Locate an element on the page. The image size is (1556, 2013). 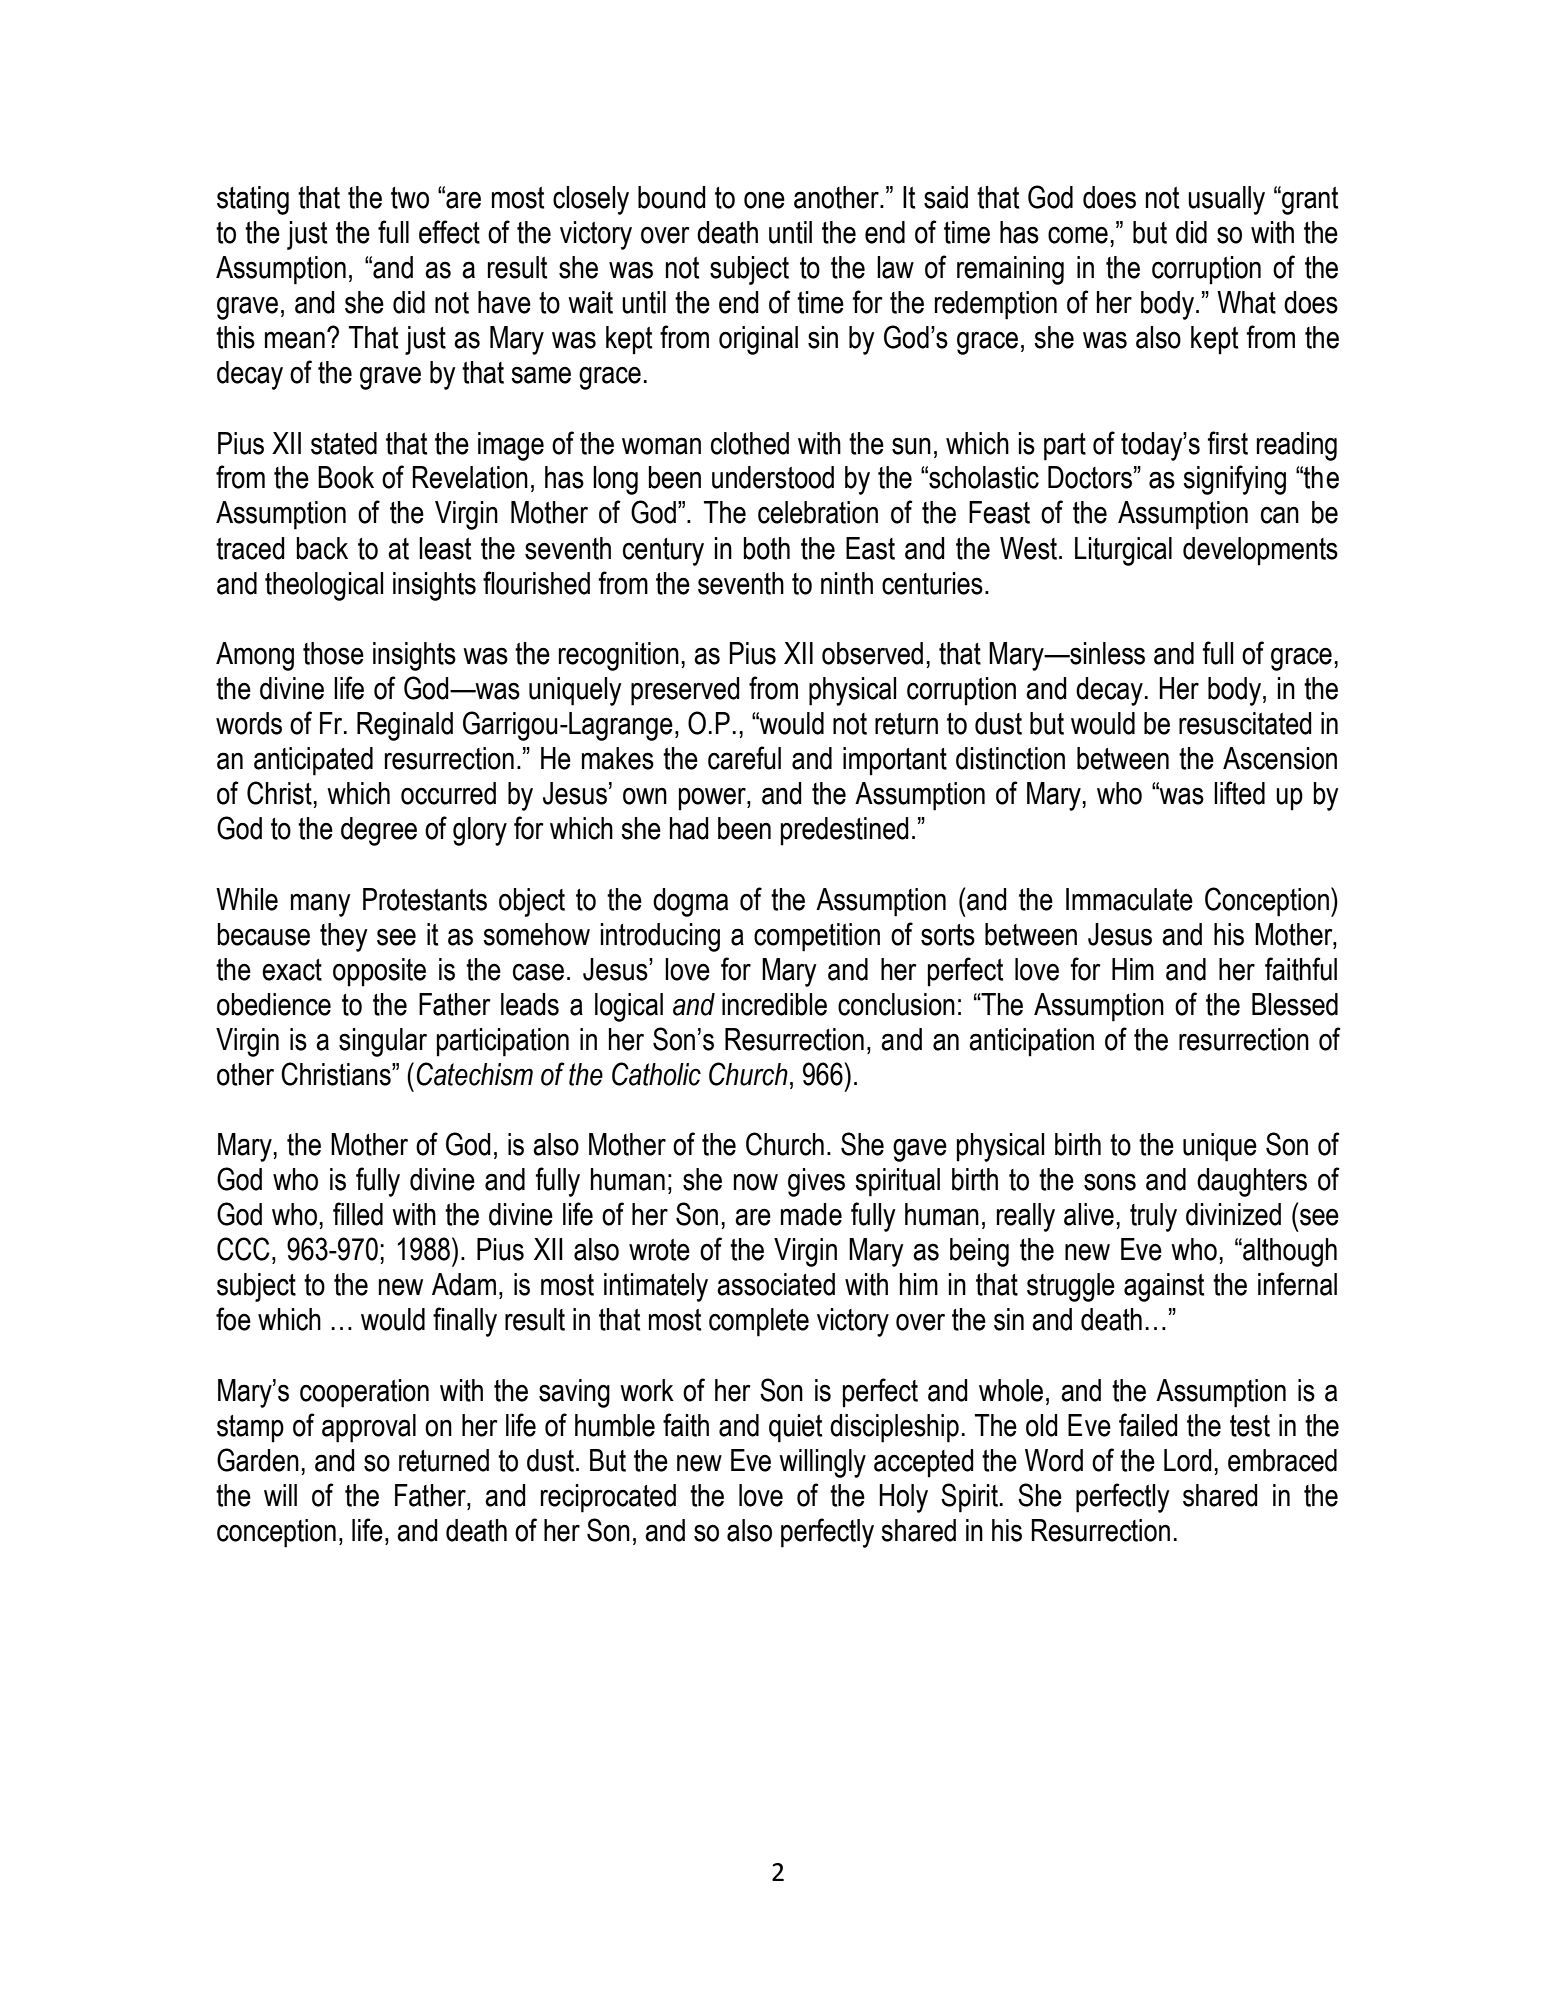
sons is located at coordinates (1110, 1182).
